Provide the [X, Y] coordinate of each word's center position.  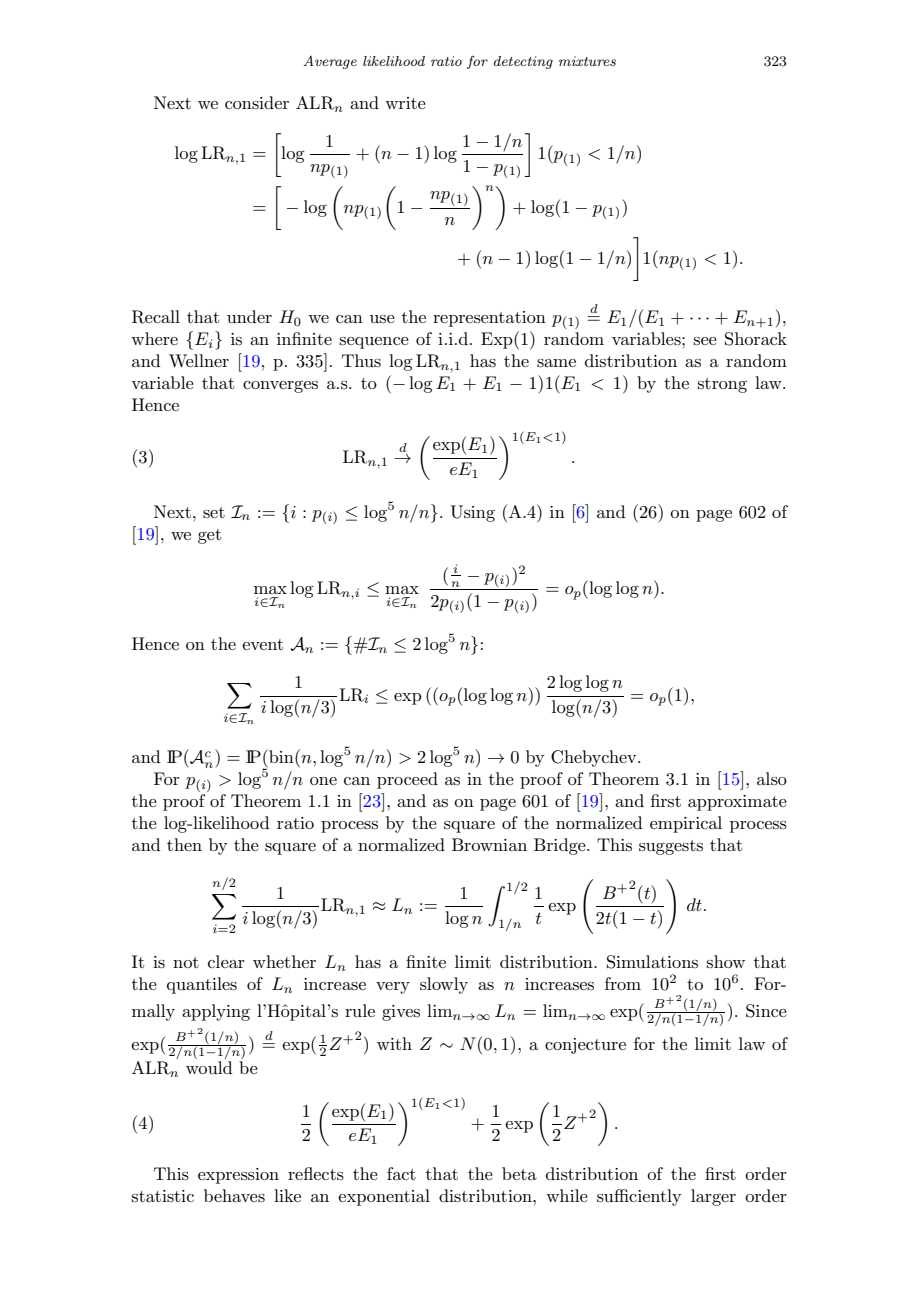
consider [257, 103]
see [705, 341]
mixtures [587, 61]
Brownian [489, 844]
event [262, 644]
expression [238, 1176]
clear [226, 961]
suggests [671, 847]
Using [472, 513]
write [405, 103]
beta [519, 1173]
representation [489, 319]
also [772, 779]
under [249, 316]
